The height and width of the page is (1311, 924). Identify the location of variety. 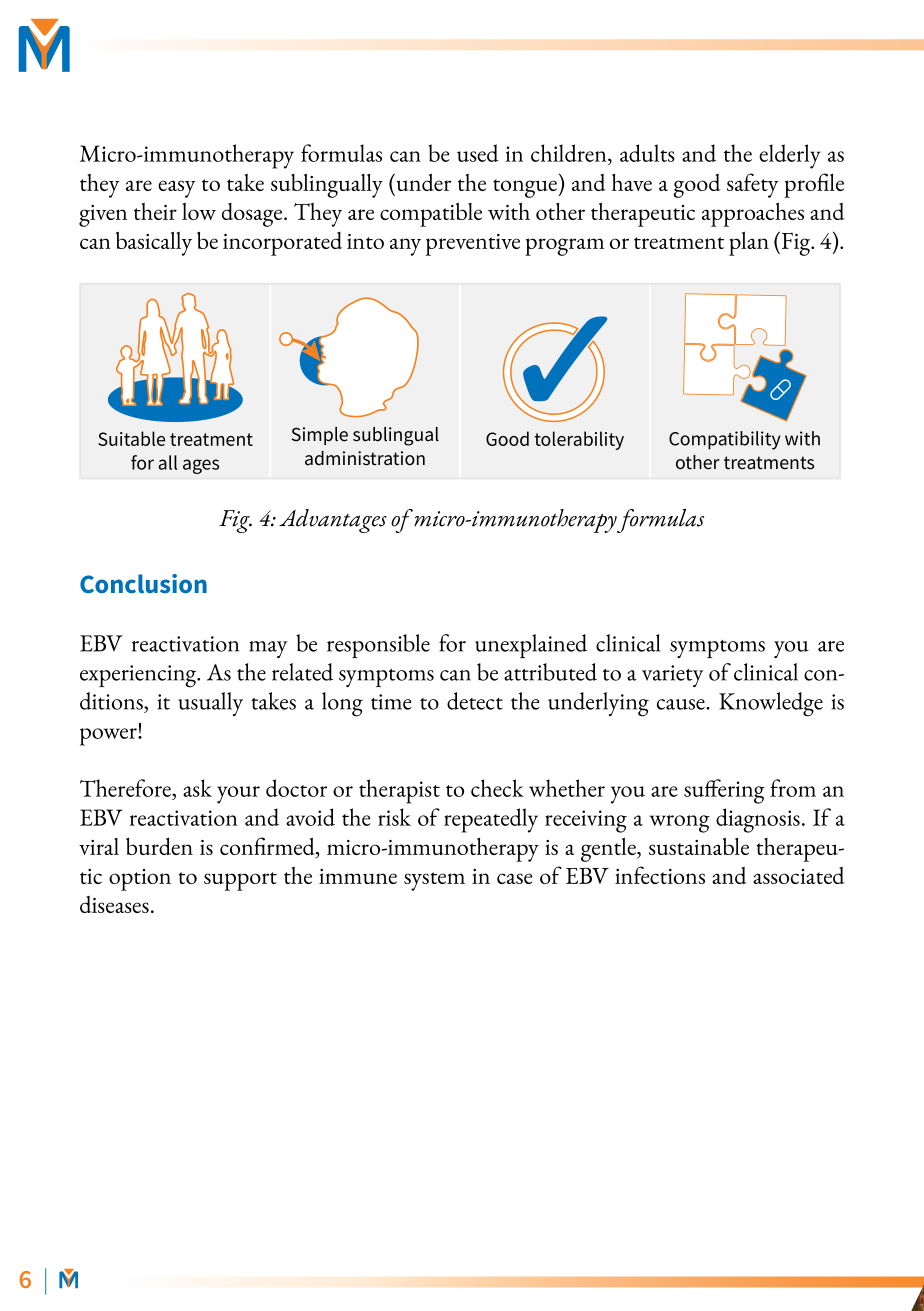
(673, 676).
